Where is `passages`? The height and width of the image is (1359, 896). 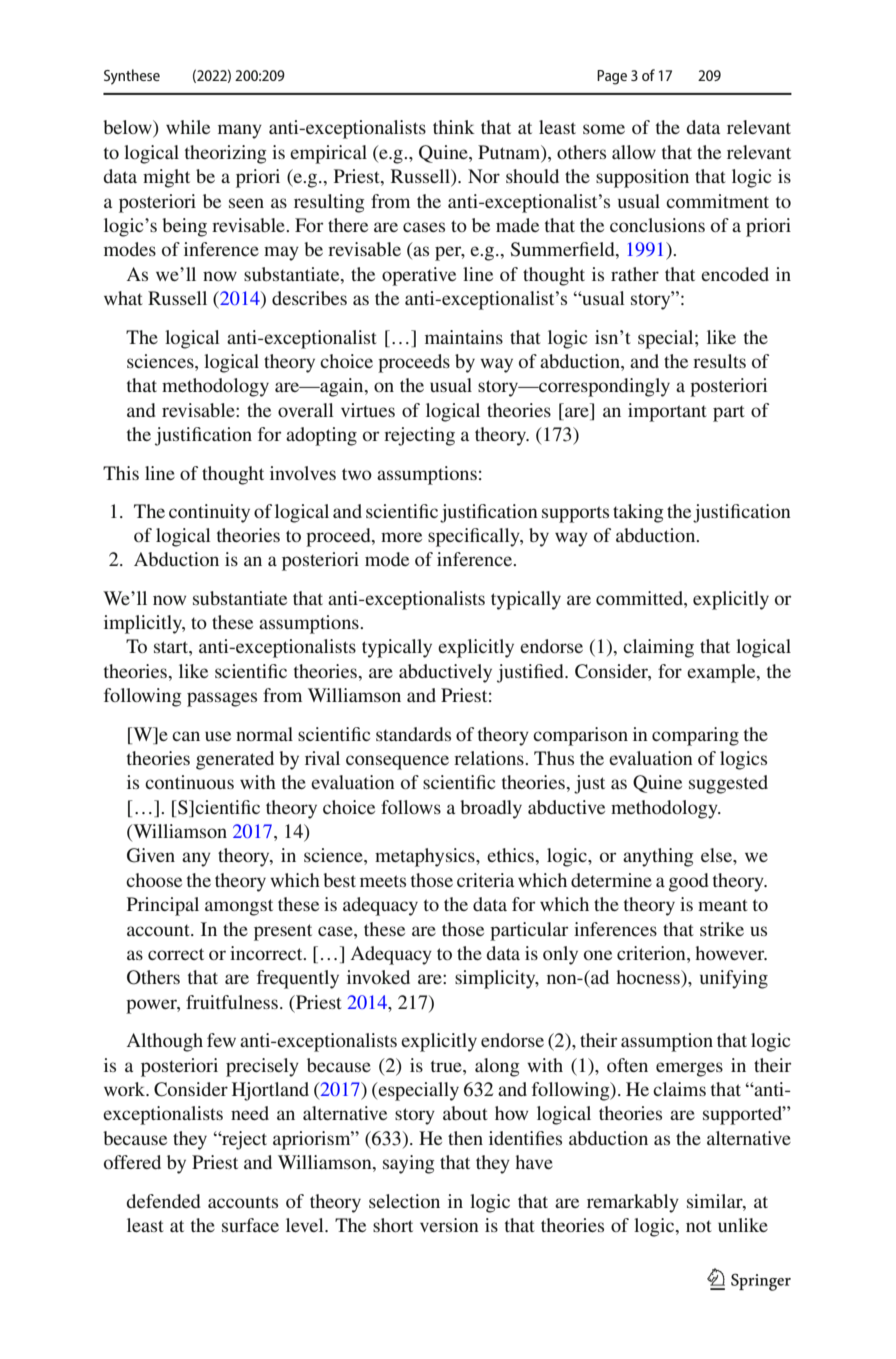 passages is located at coordinates (222, 699).
